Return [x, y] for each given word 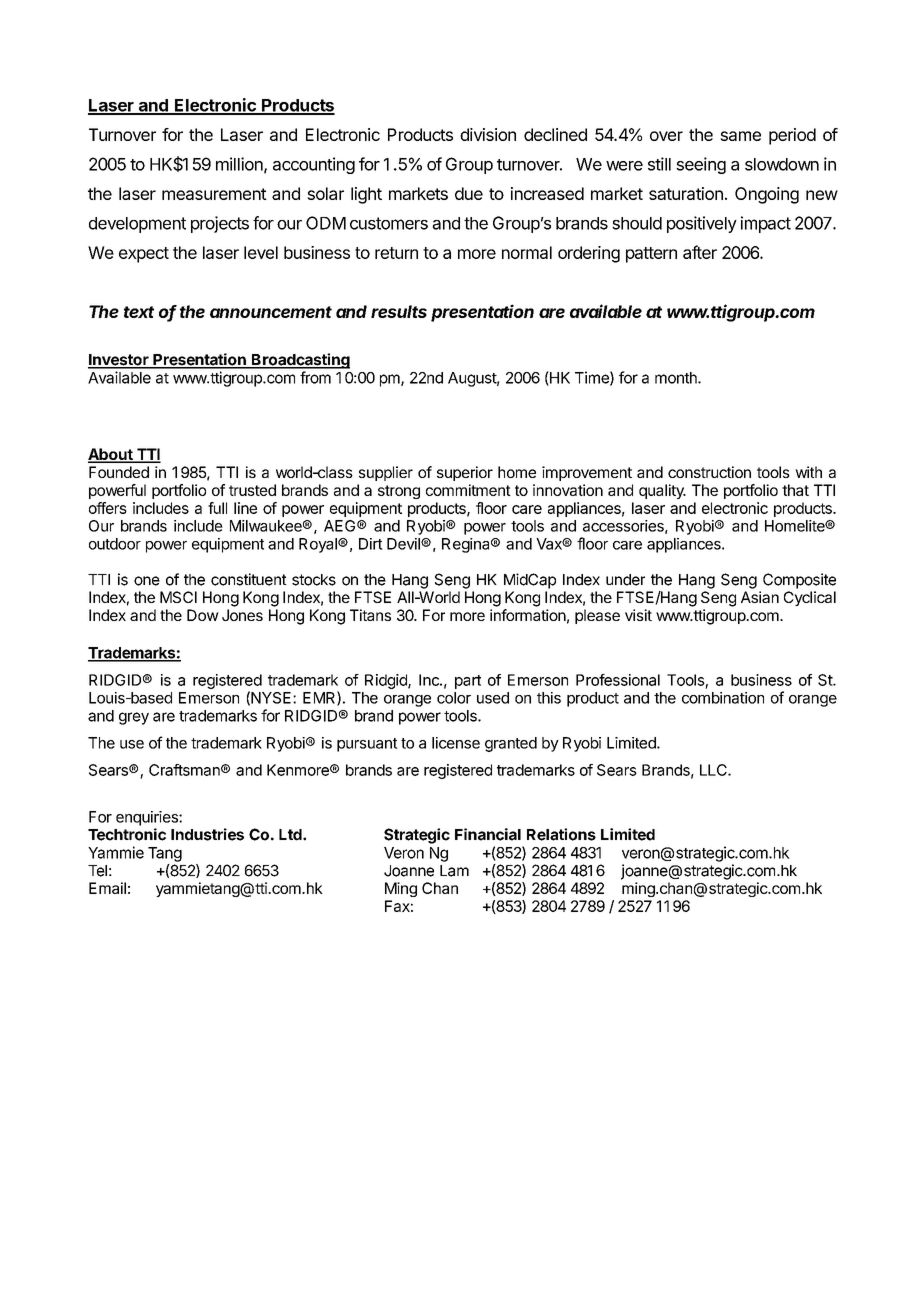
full [217, 508]
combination [723, 698]
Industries [207, 834]
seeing [701, 165]
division [488, 134]
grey [134, 718]
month [677, 378]
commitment [468, 490]
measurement [214, 194]
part [468, 682]
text [139, 312]
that [795, 490]
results [399, 311]
